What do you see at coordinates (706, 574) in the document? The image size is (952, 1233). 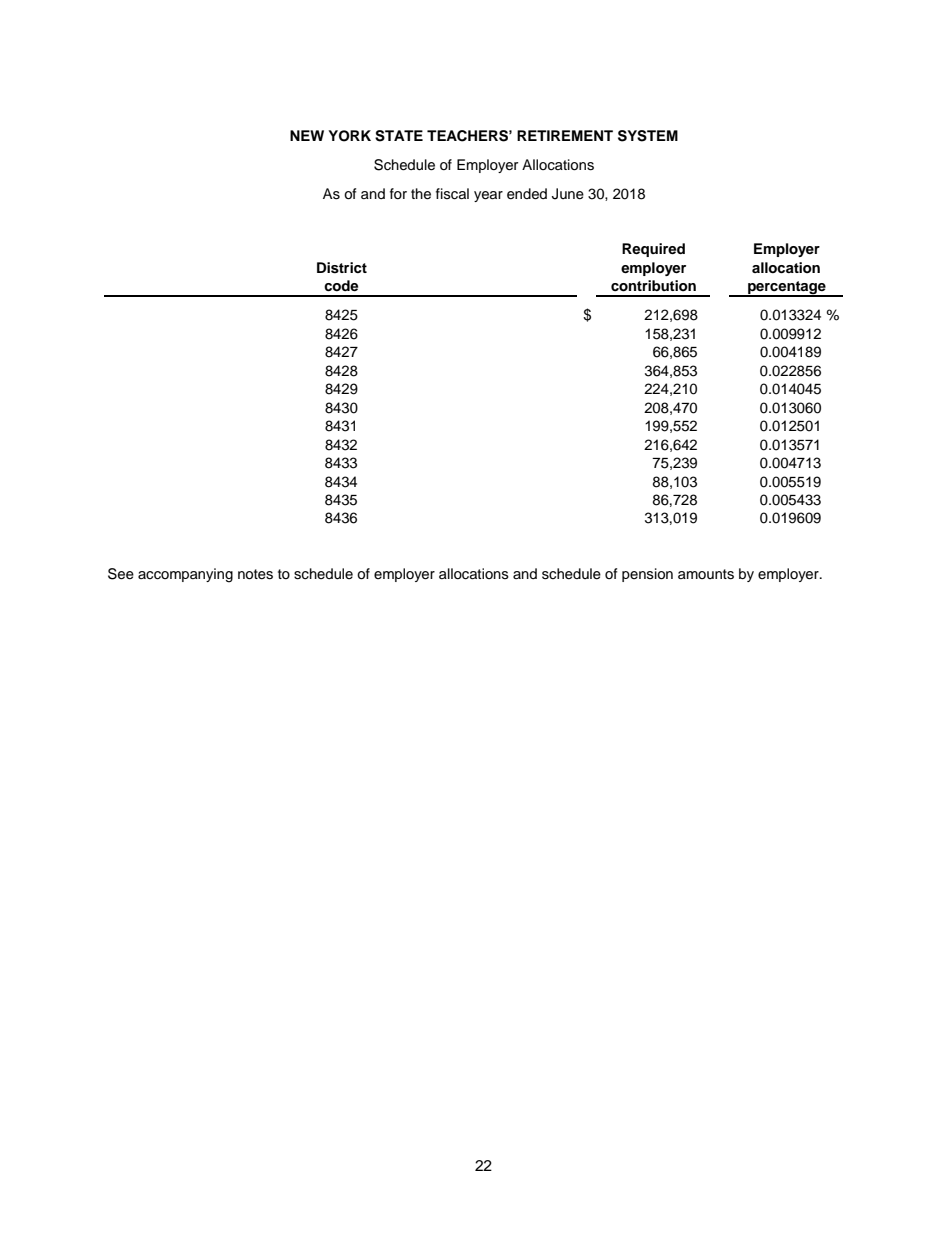 I see `amounts` at bounding box center [706, 574].
